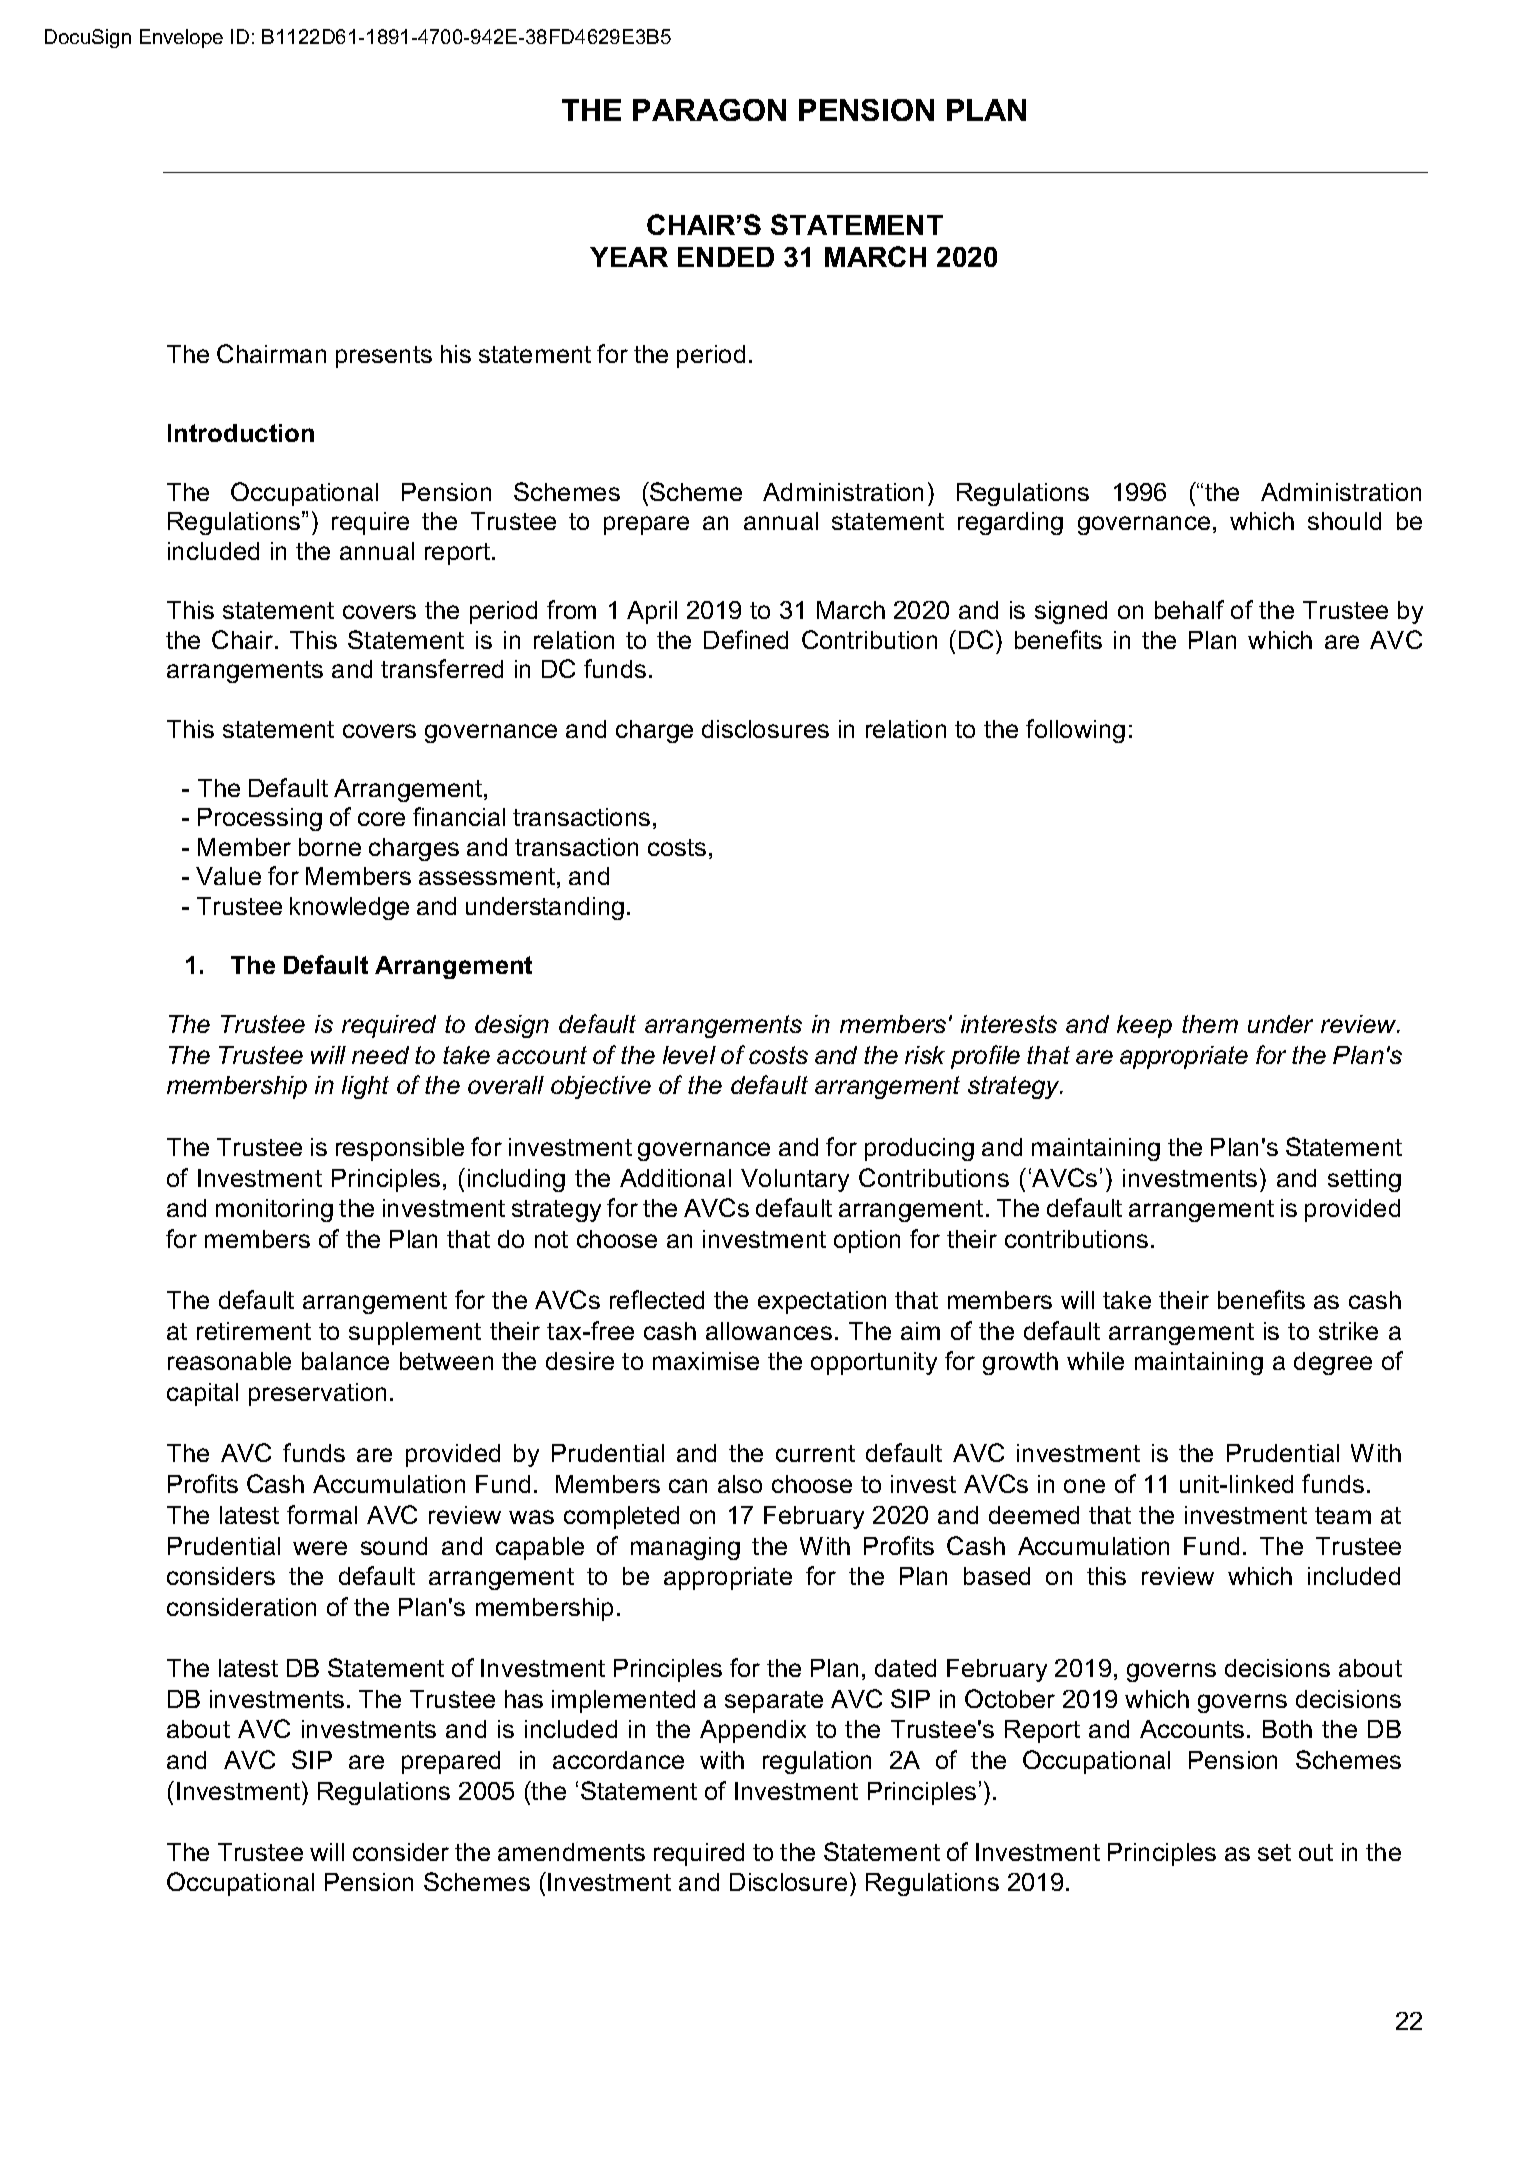 The height and width of the image is (2164, 1535). I want to click on transferred, so click(442, 668).
